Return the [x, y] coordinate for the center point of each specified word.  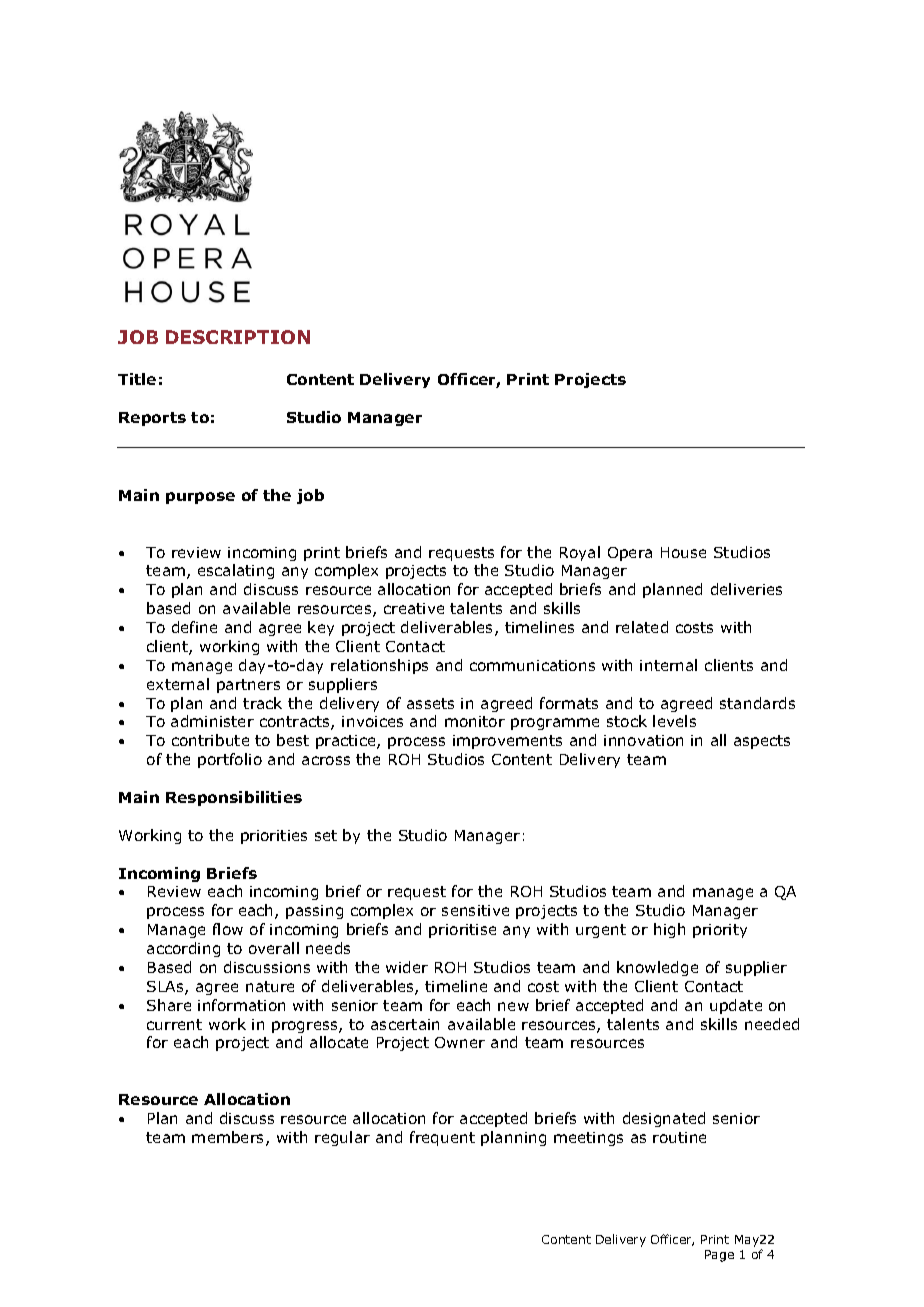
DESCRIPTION [238, 337]
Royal [580, 553]
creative [414, 608]
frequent [442, 1138]
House [683, 552]
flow [228, 929]
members [229, 1138]
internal [668, 665]
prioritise [462, 931]
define [194, 627]
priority [720, 931]
